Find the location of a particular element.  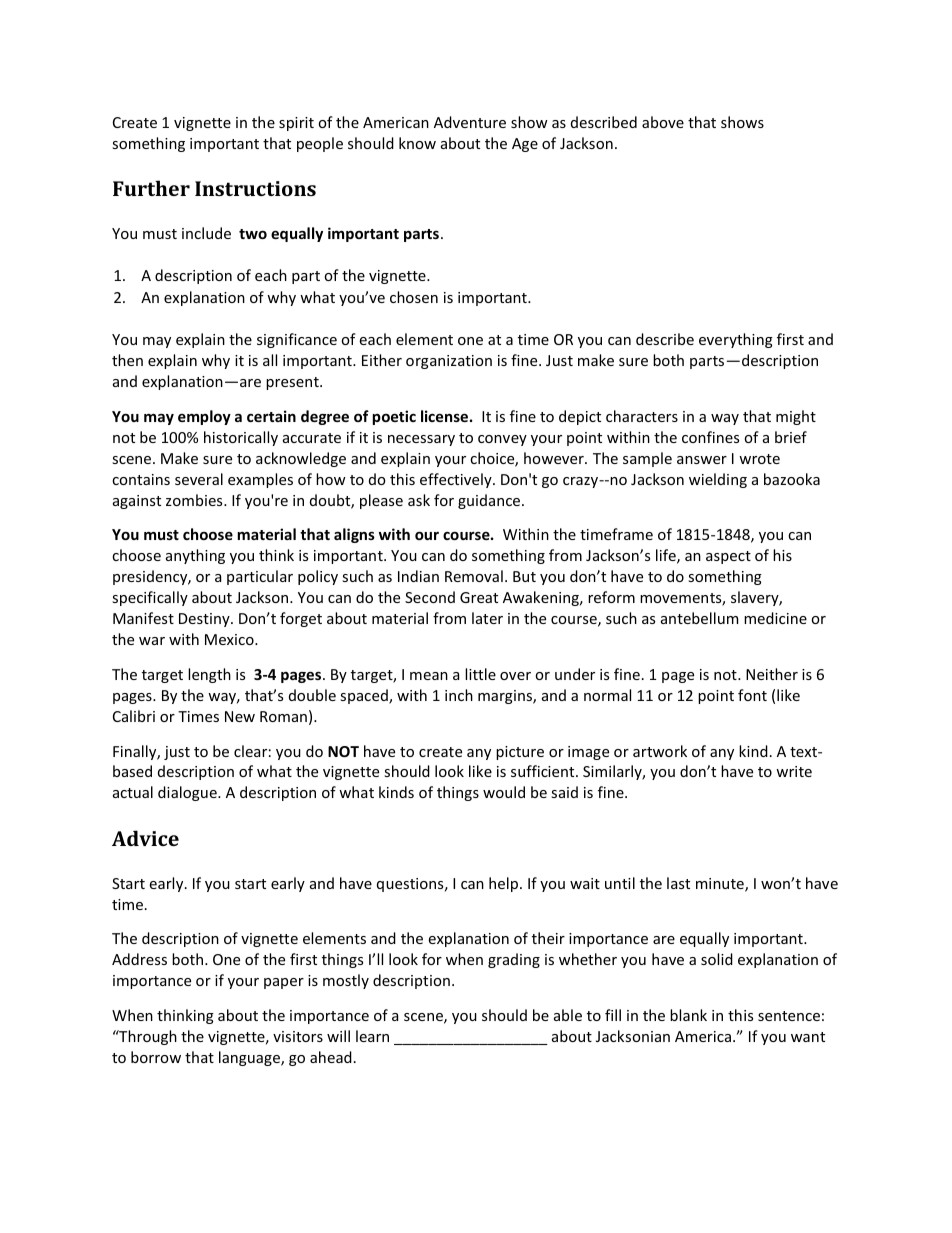

picture is located at coordinates (520, 753).
